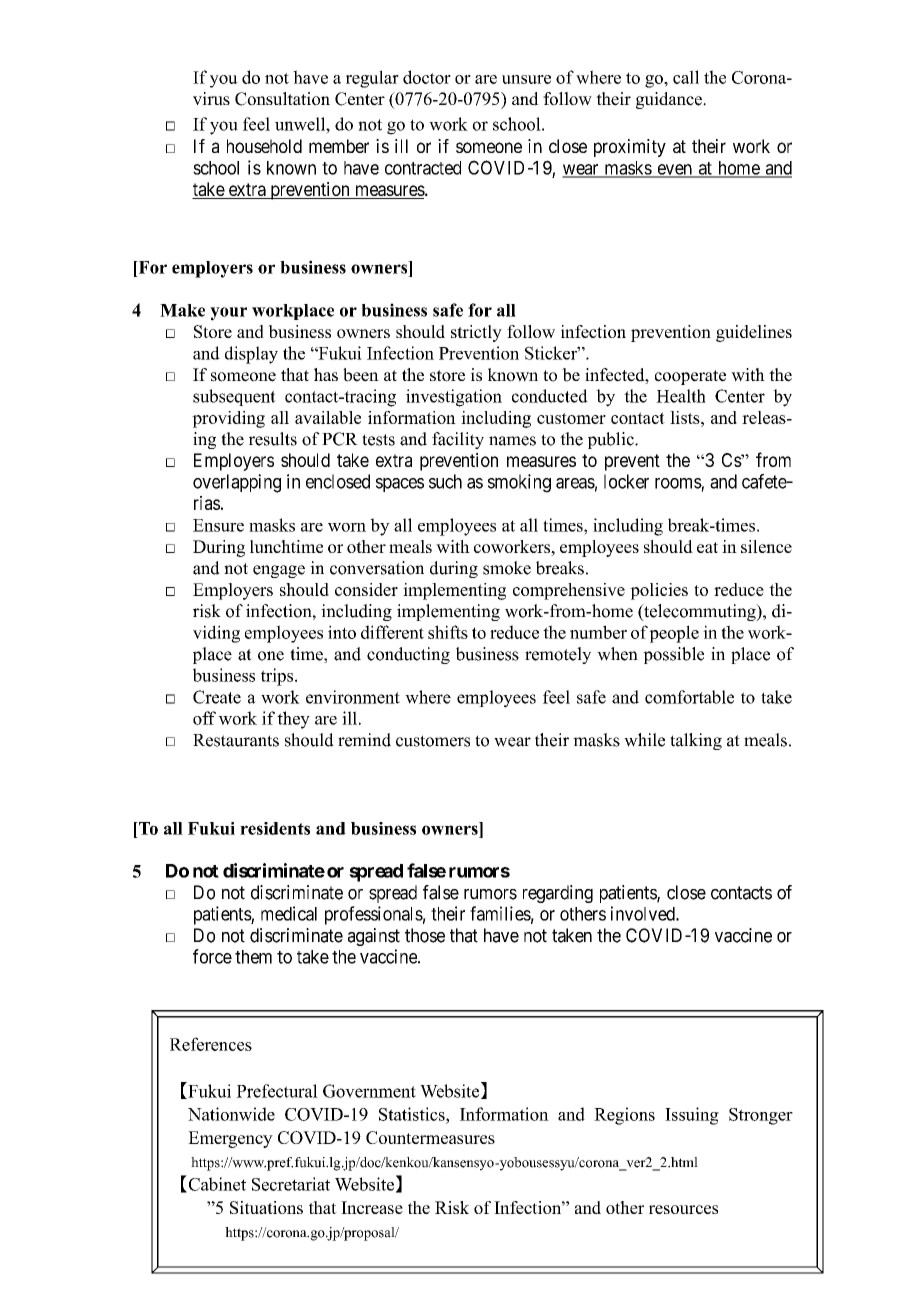 The image size is (924, 1309). I want to click on people, so click(674, 634).
